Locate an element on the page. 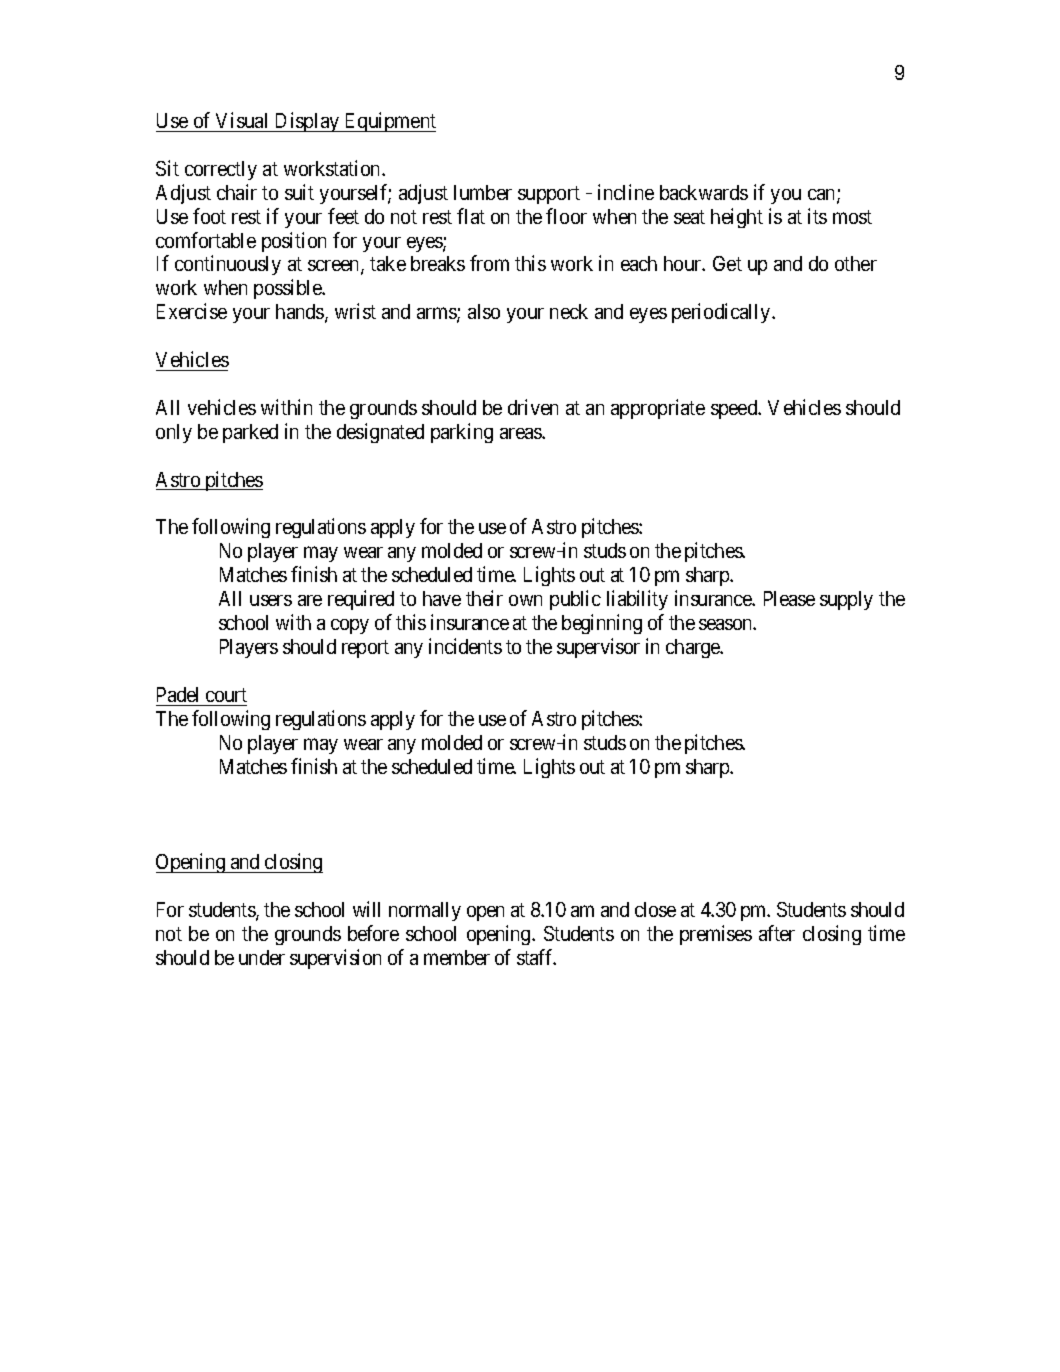  Please is located at coordinates (789, 598).
